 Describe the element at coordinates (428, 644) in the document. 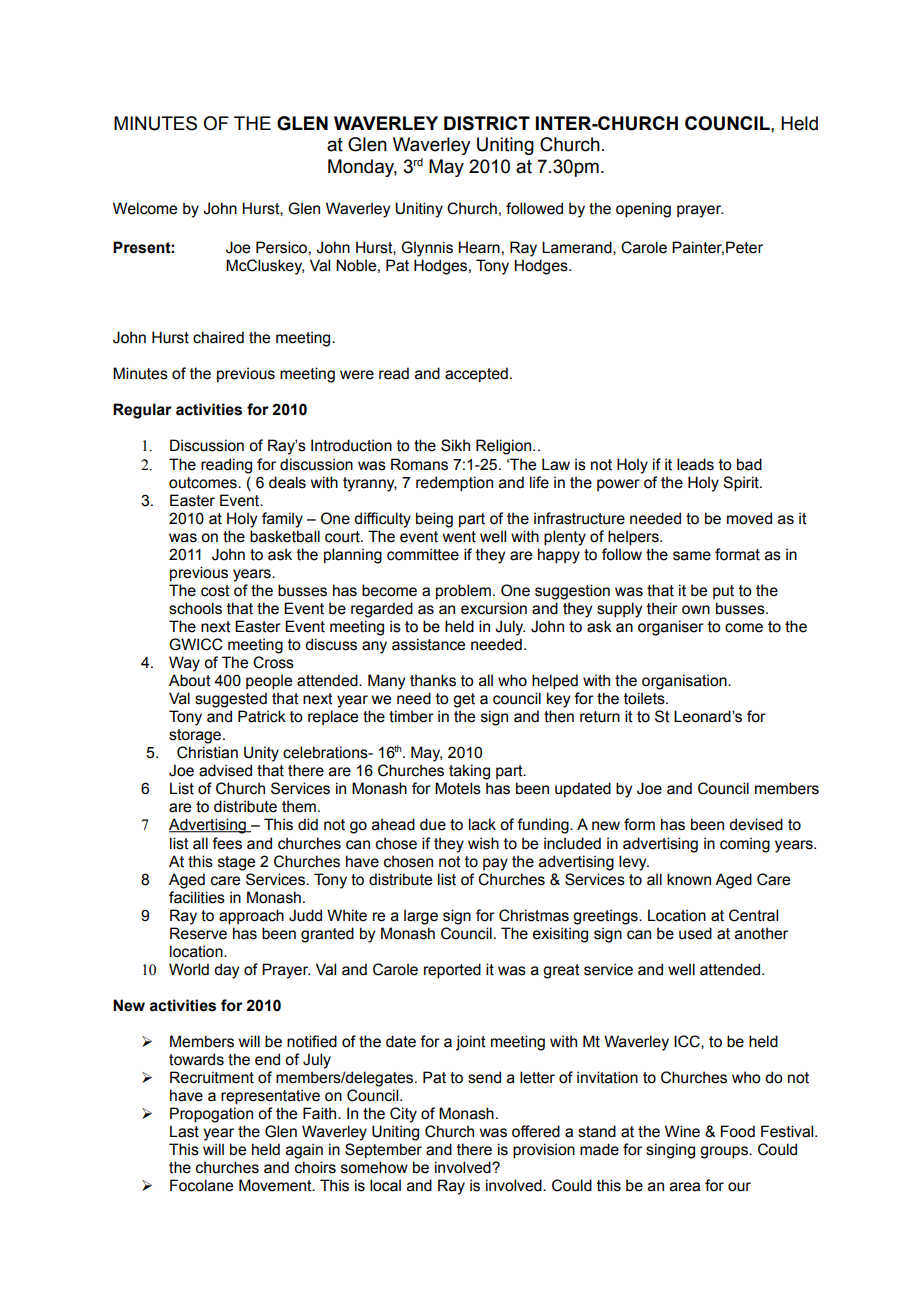

I see `assistance` at that location.
